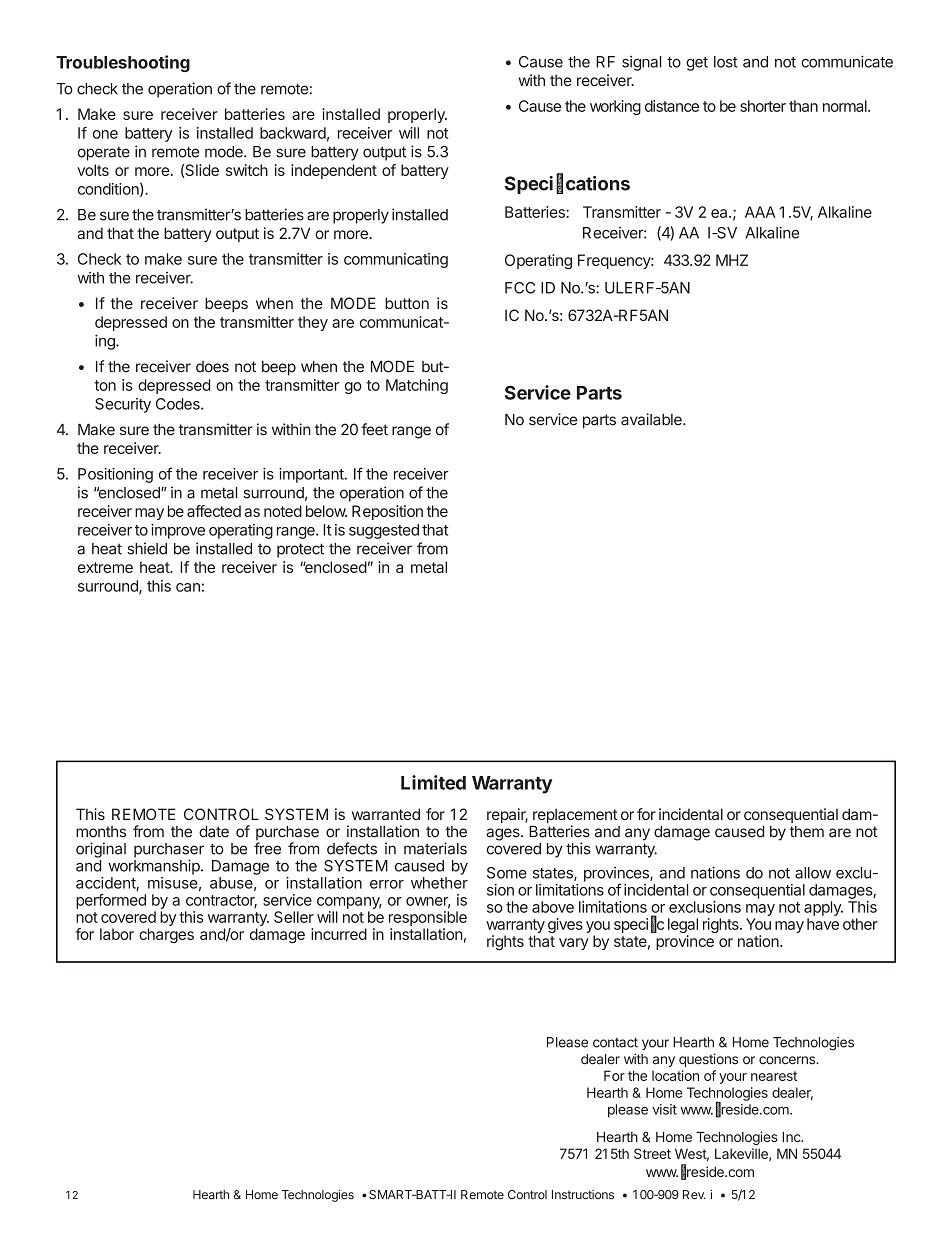 This screenshot has width=952, height=1233. Describe the element at coordinates (615, 107) in the screenshot. I see `working` at that location.
